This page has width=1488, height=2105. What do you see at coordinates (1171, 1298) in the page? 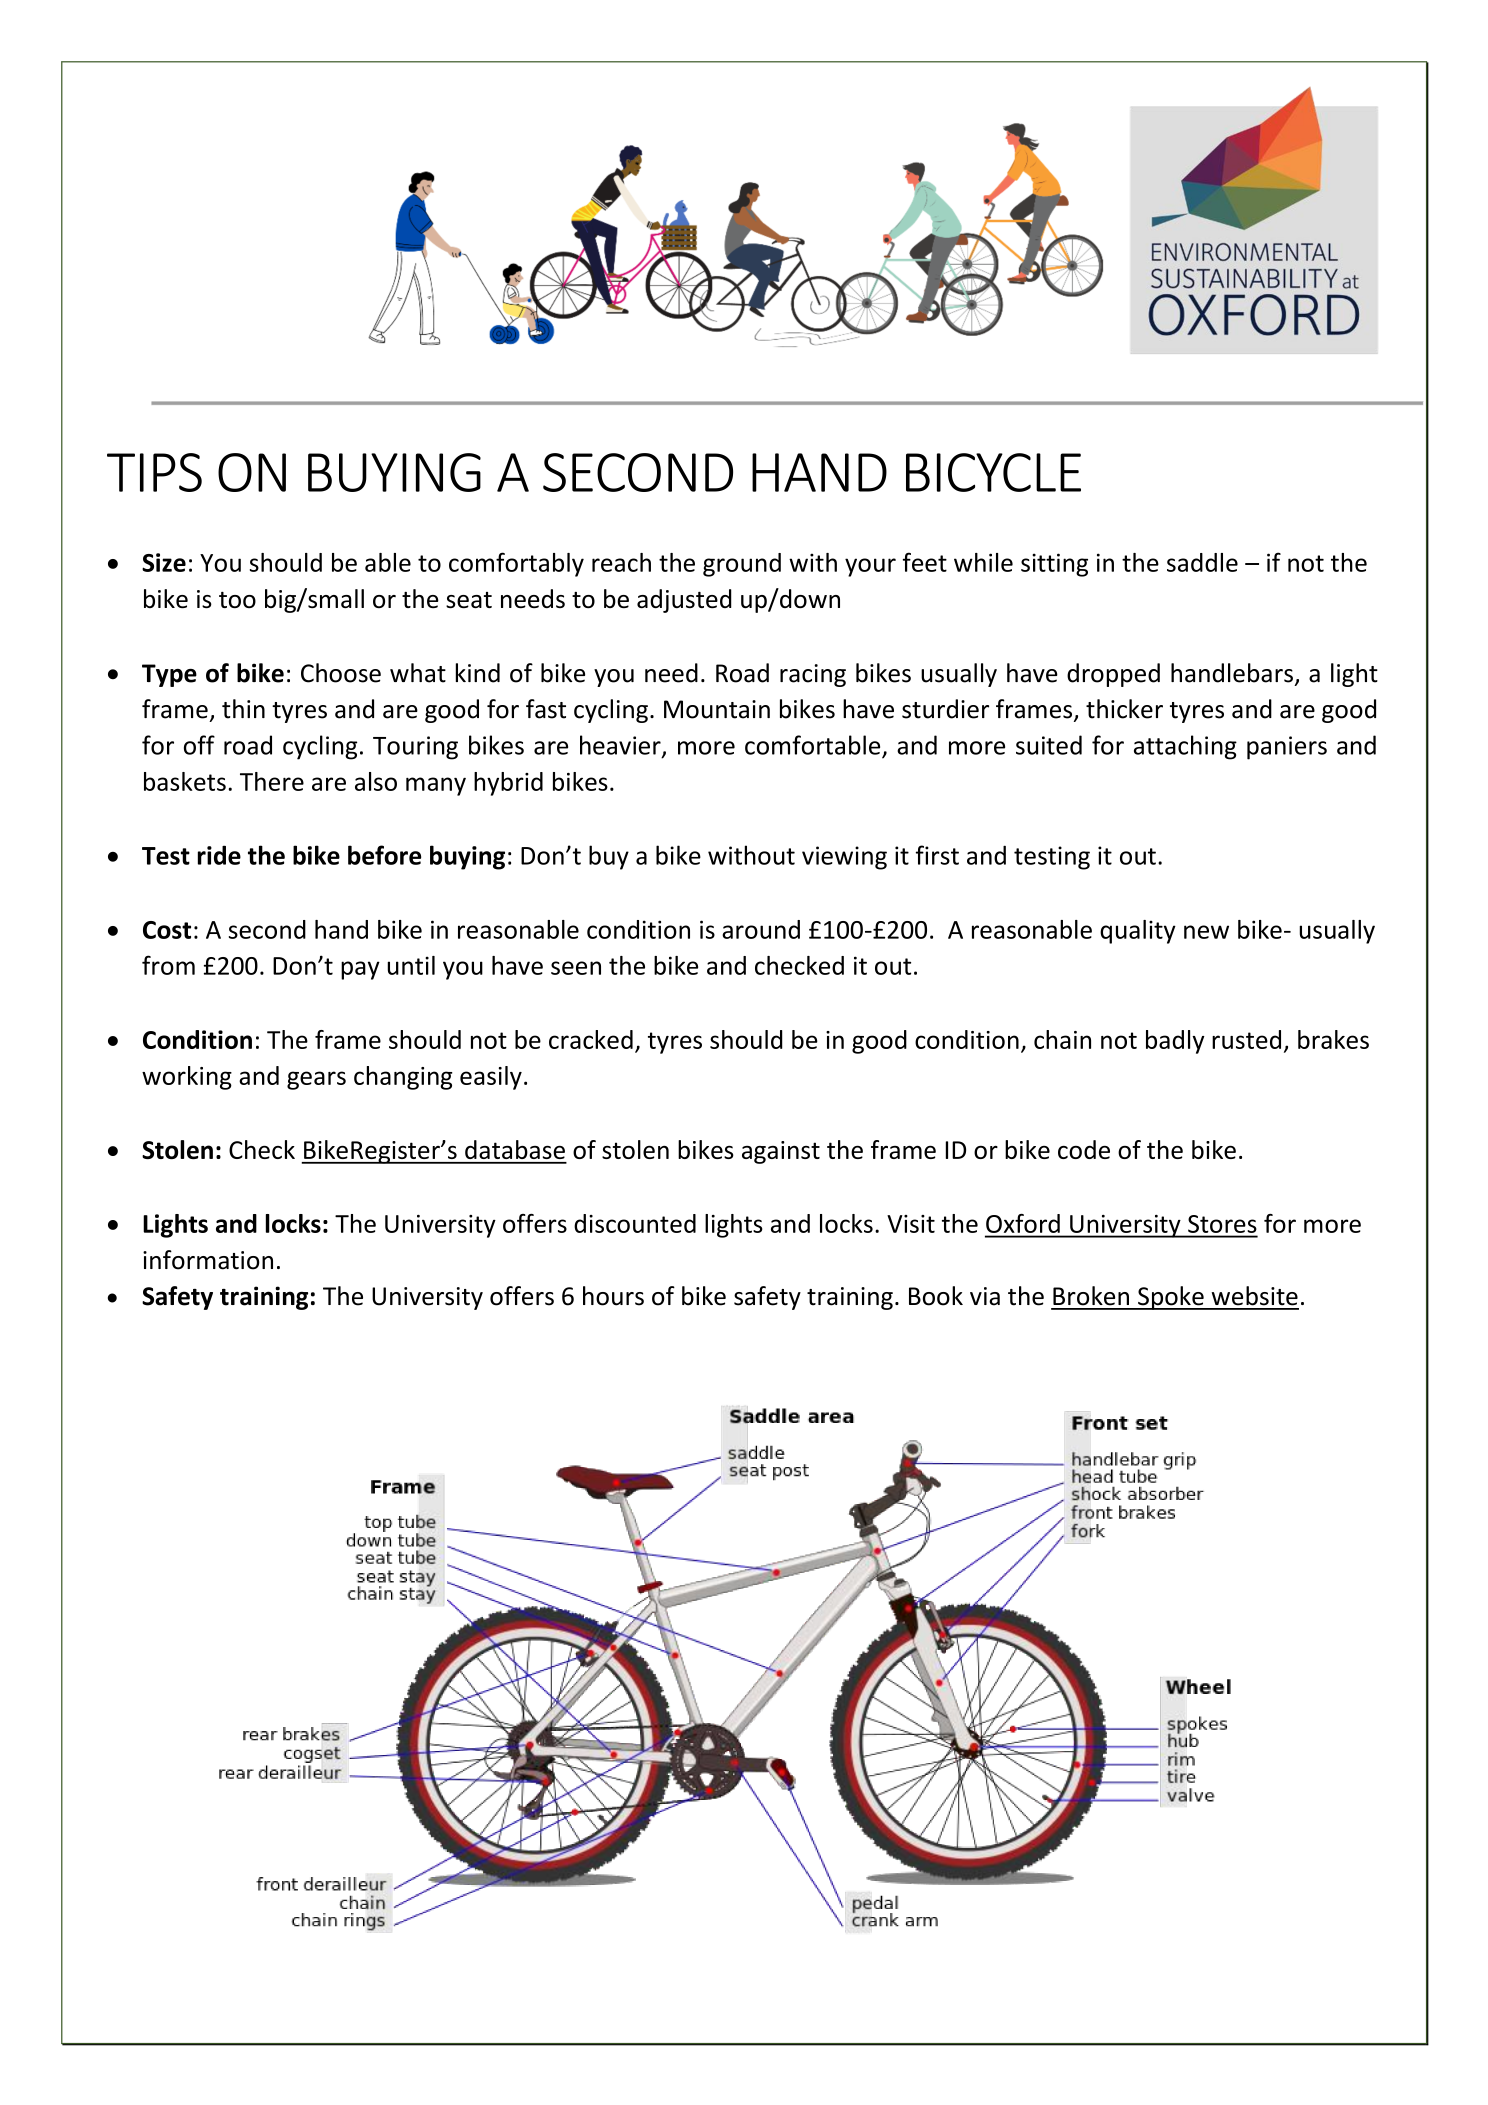
I see `Spoke` at bounding box center [1171, 1298].
